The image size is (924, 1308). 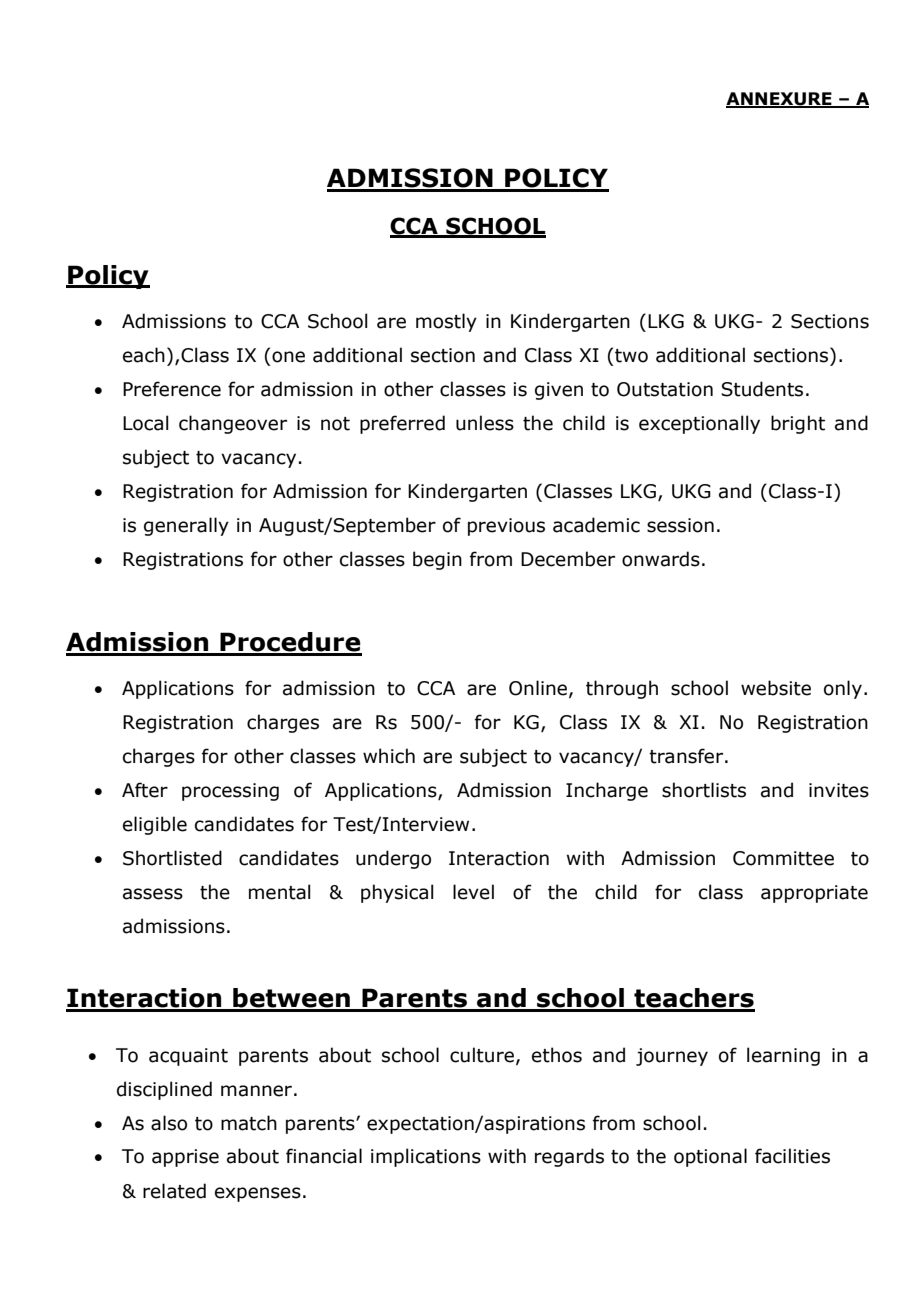 I want to click on mostly, so click(x=446, y=322).
